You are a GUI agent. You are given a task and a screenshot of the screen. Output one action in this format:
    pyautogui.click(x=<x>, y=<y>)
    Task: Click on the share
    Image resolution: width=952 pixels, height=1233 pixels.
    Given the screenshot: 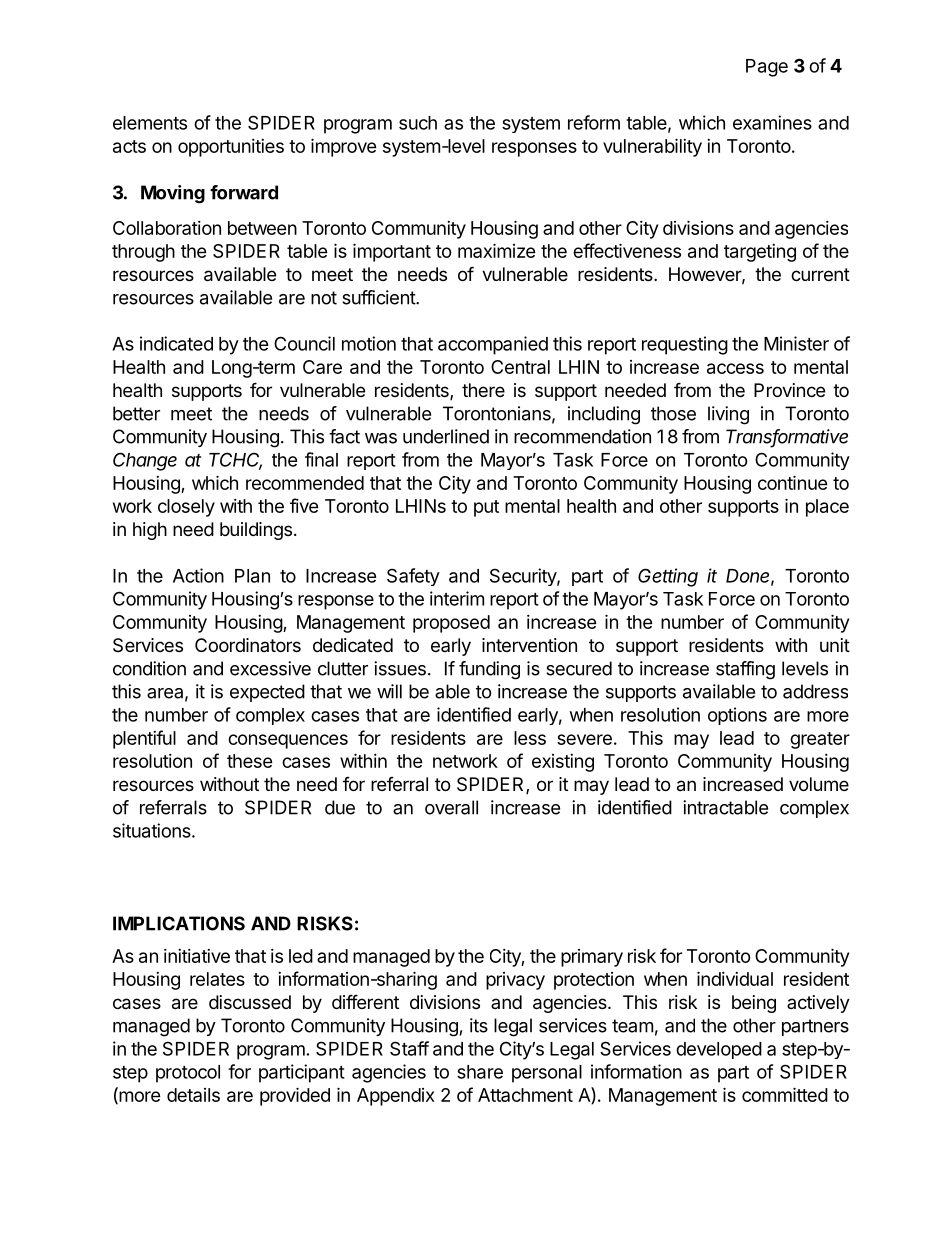 What is the action you would take?
    pyautogui.click(x=480, y=1072)
